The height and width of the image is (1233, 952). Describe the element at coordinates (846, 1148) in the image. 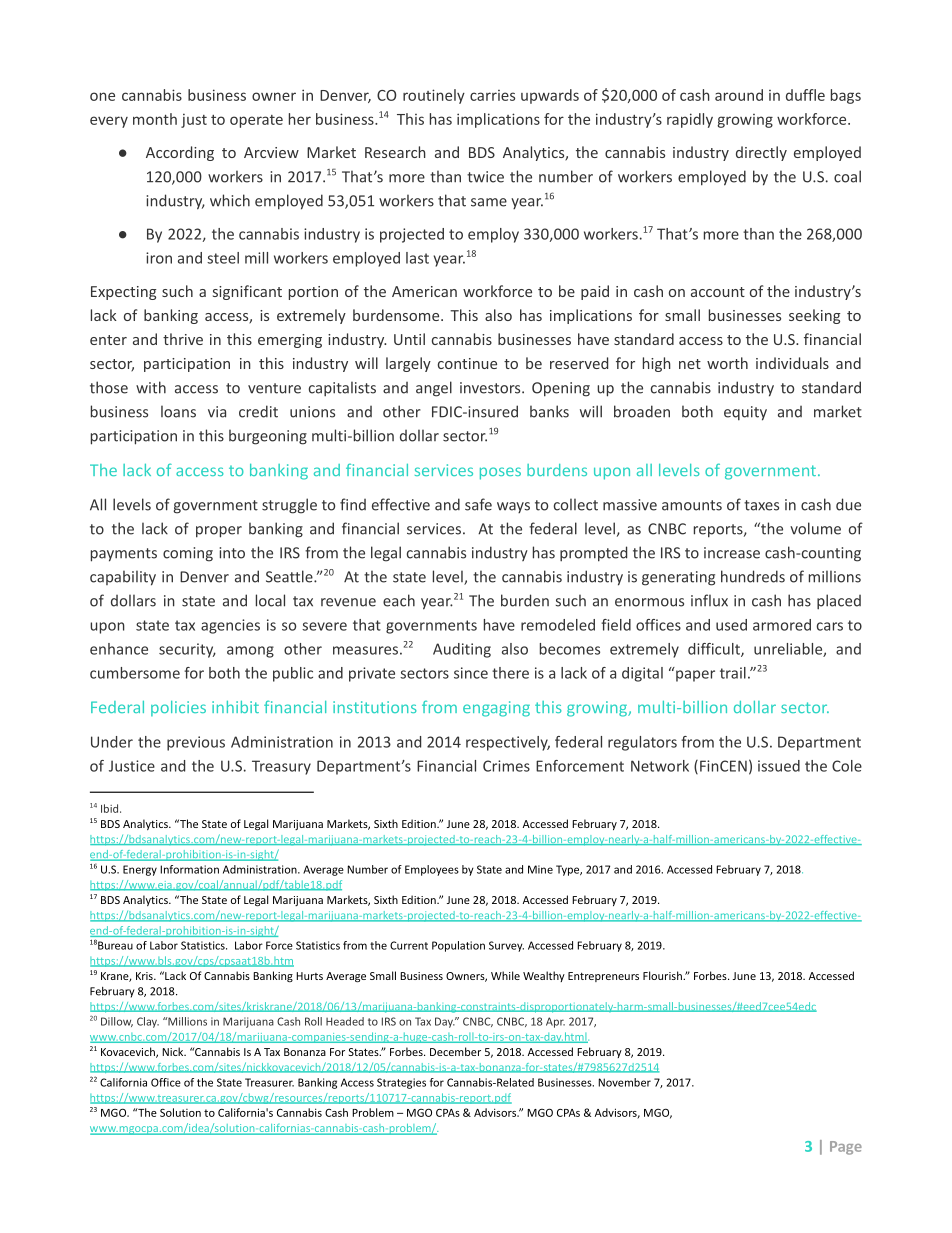

I see `Page` at that location.
